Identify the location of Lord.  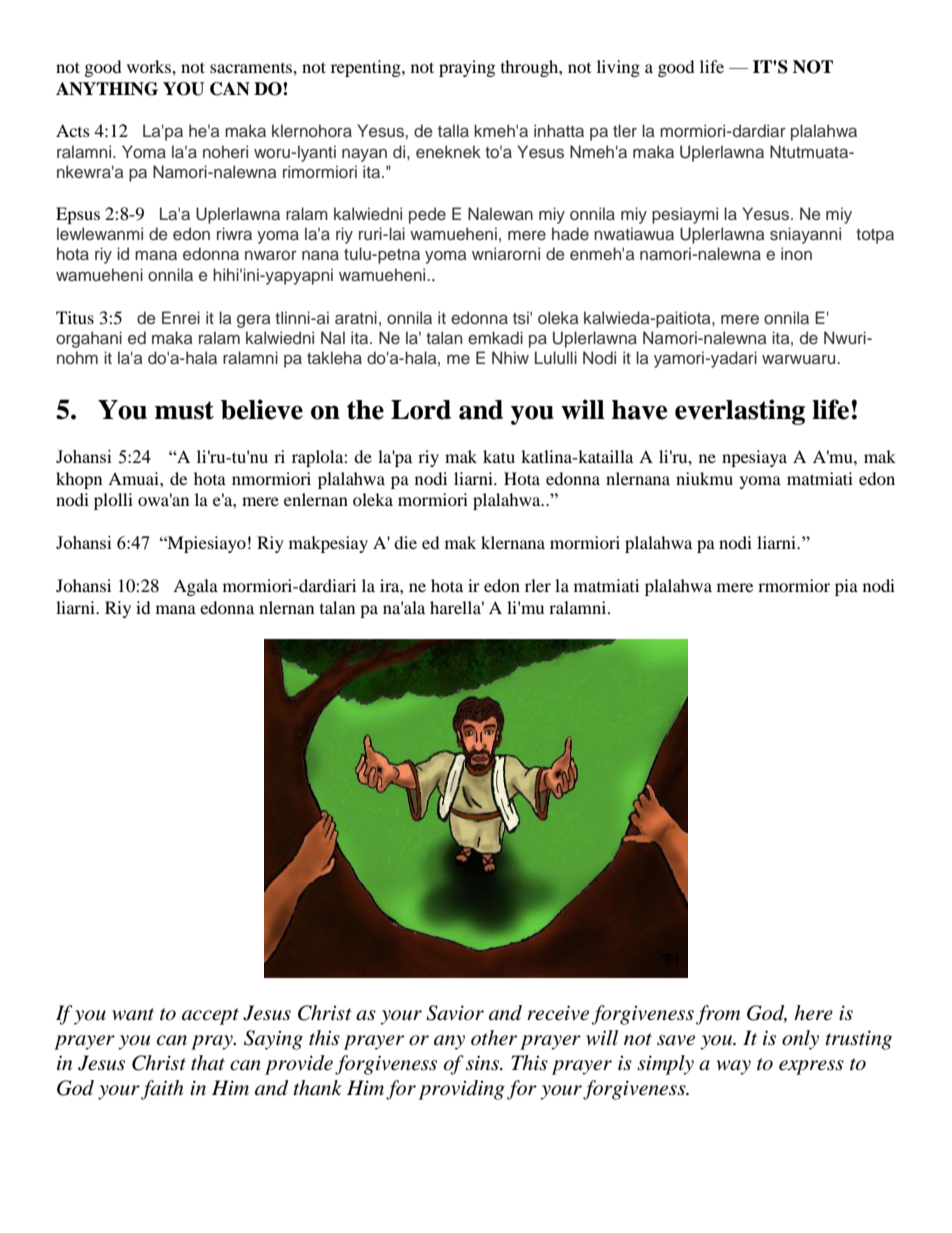
(421, 410).
